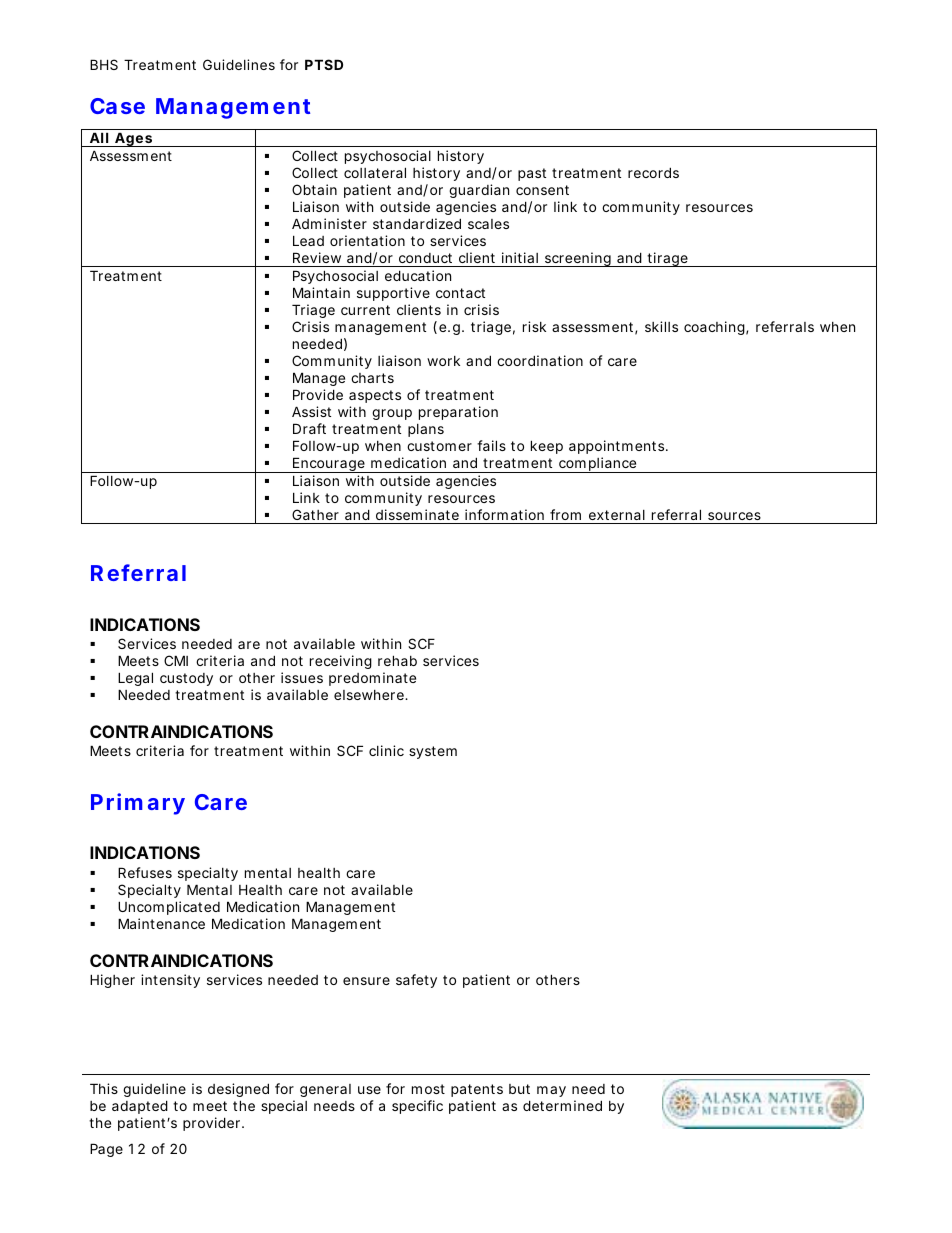 Image resolution: width=952 pixels, height=1233 pixels. What do you see at coordinates (317, 257) in the screenshot?
I see `Review` at bounding box center [317, 257].
